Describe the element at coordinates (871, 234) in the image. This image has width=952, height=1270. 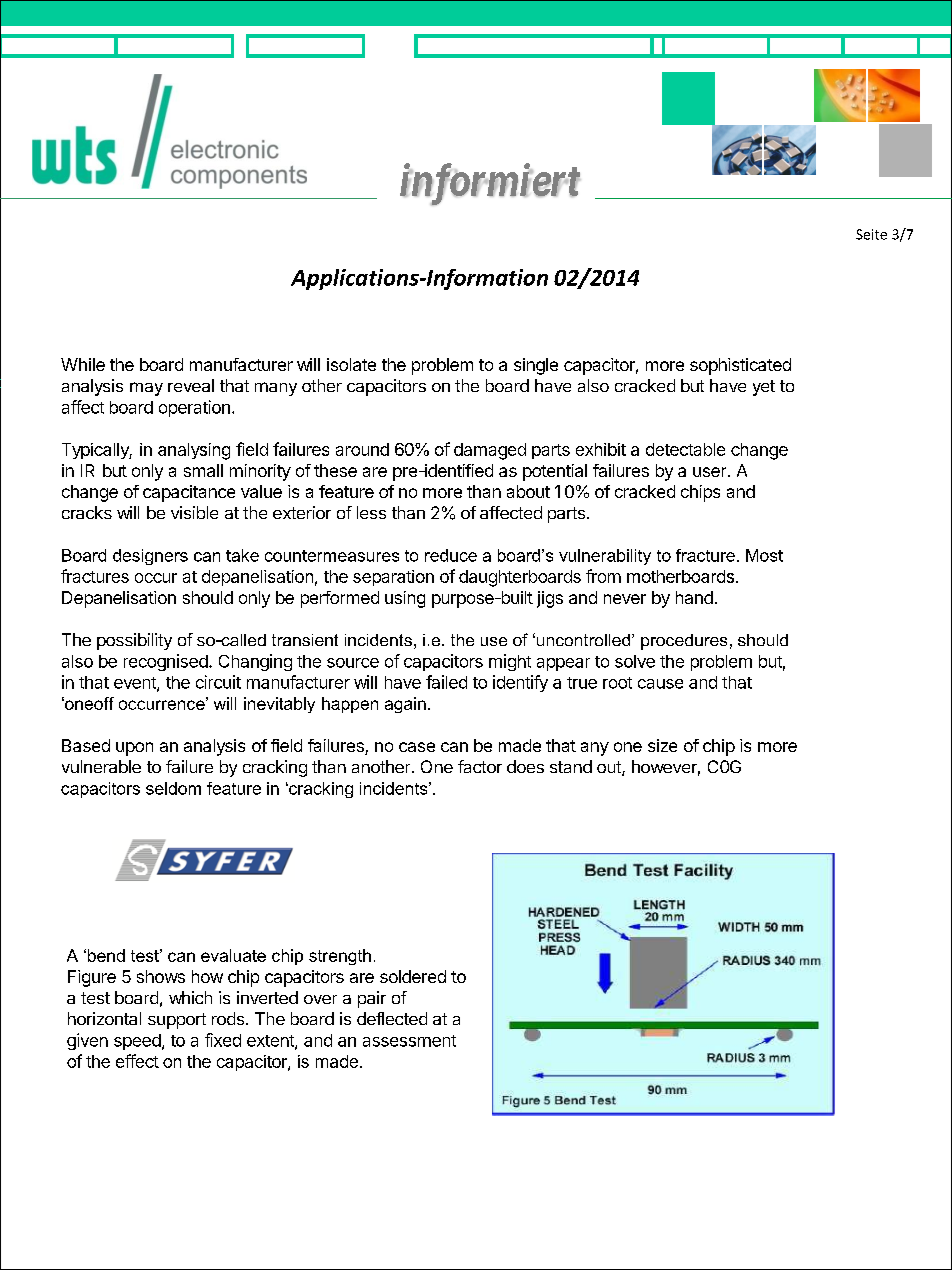
I see `Seite` at that location.
